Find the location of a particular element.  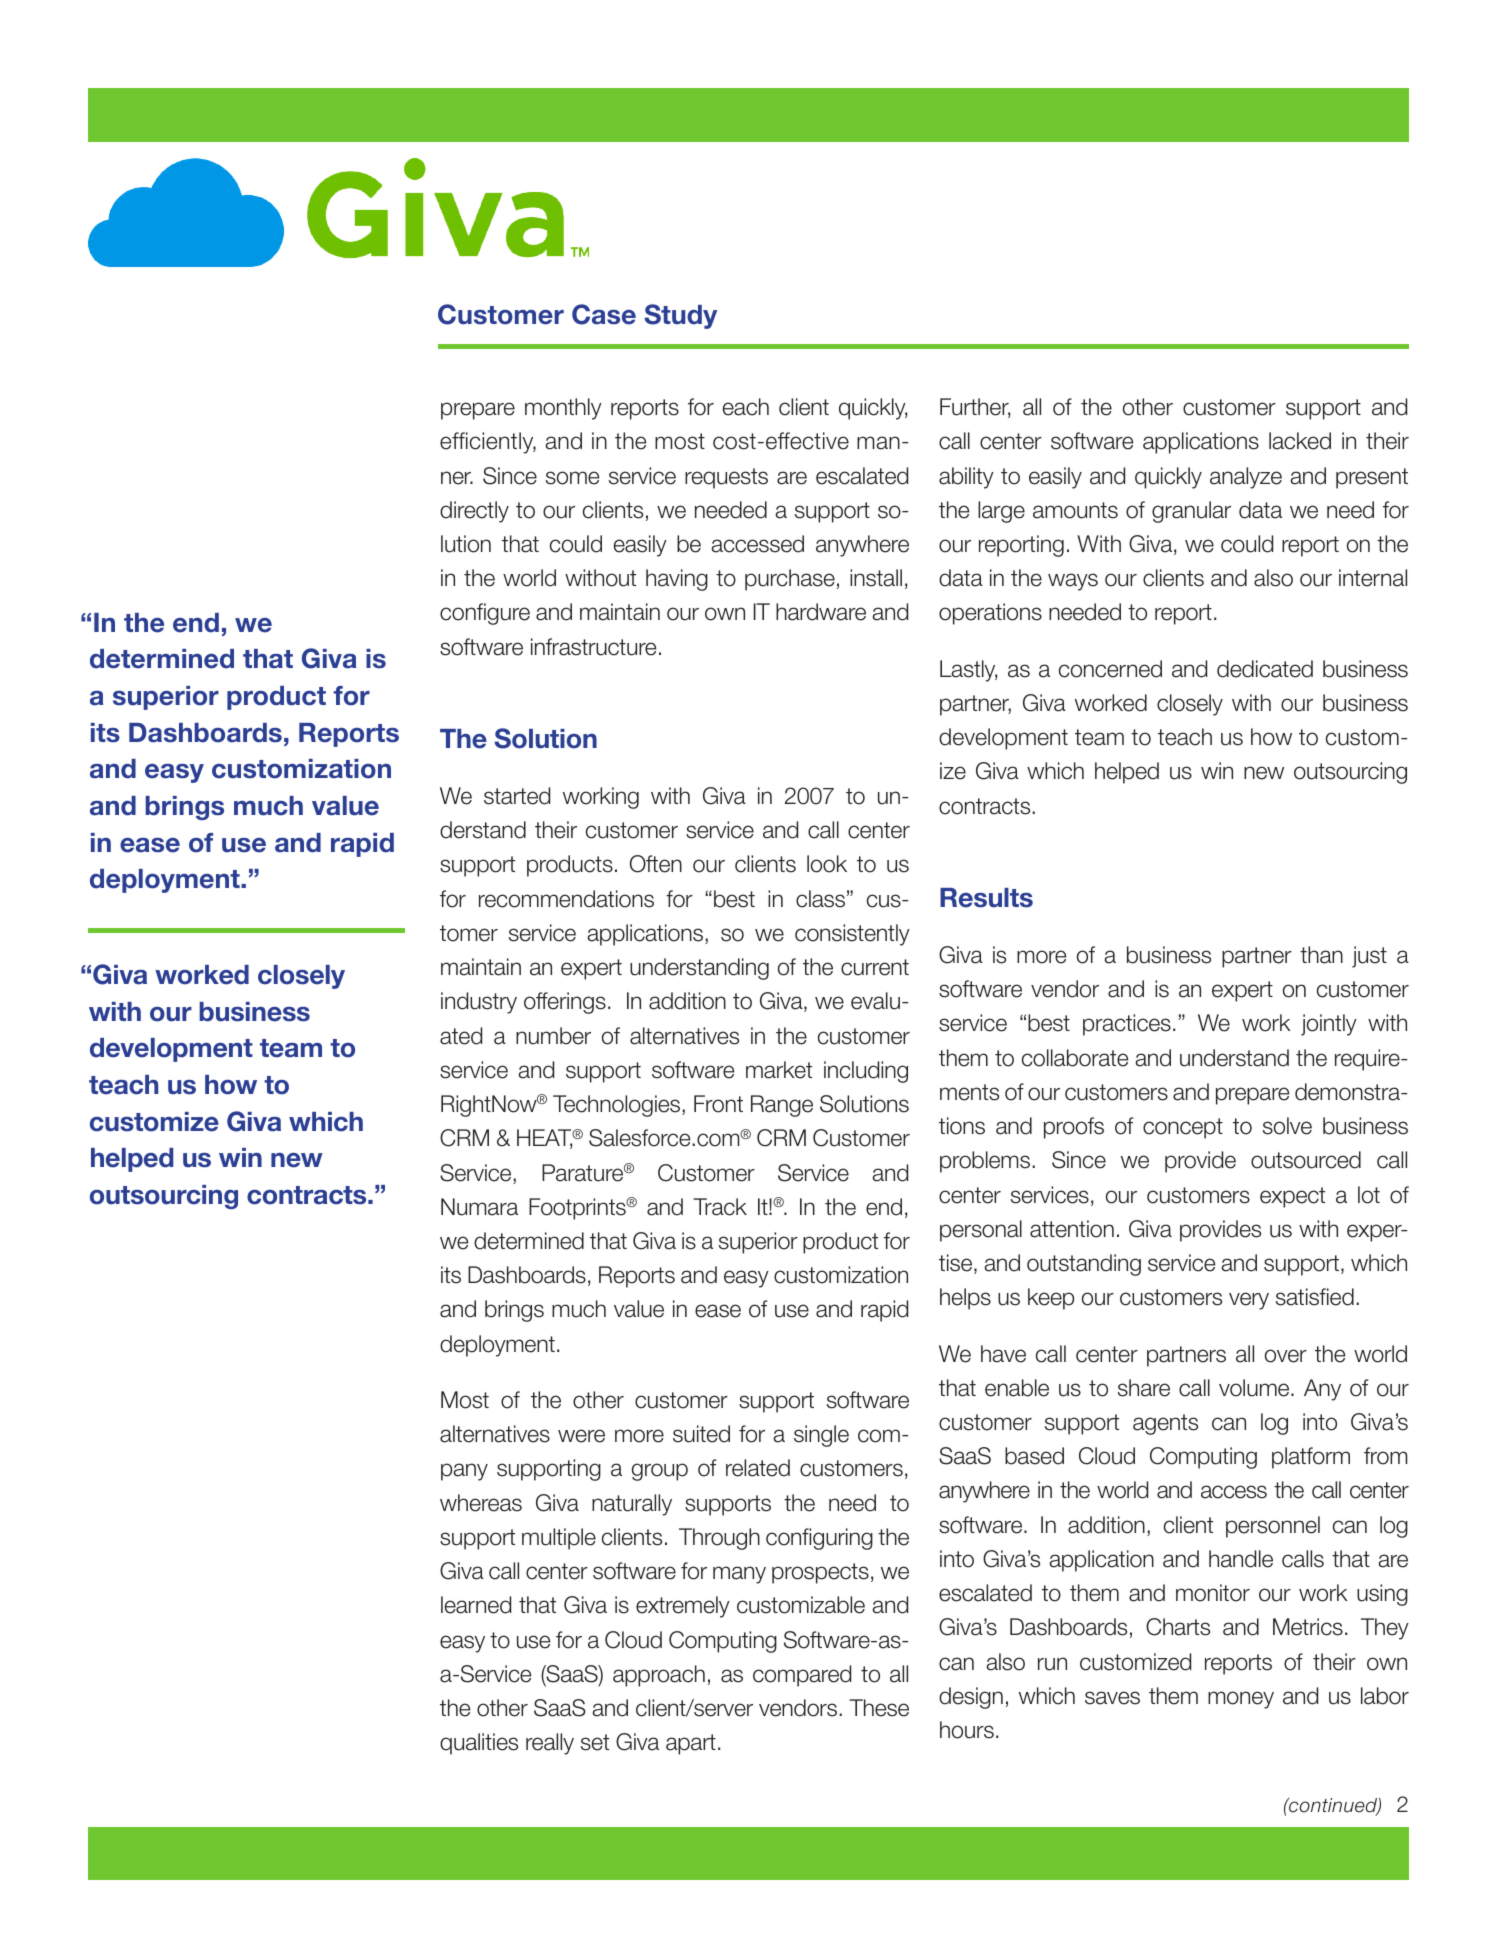

Further is located at coordinates (975, 408).
